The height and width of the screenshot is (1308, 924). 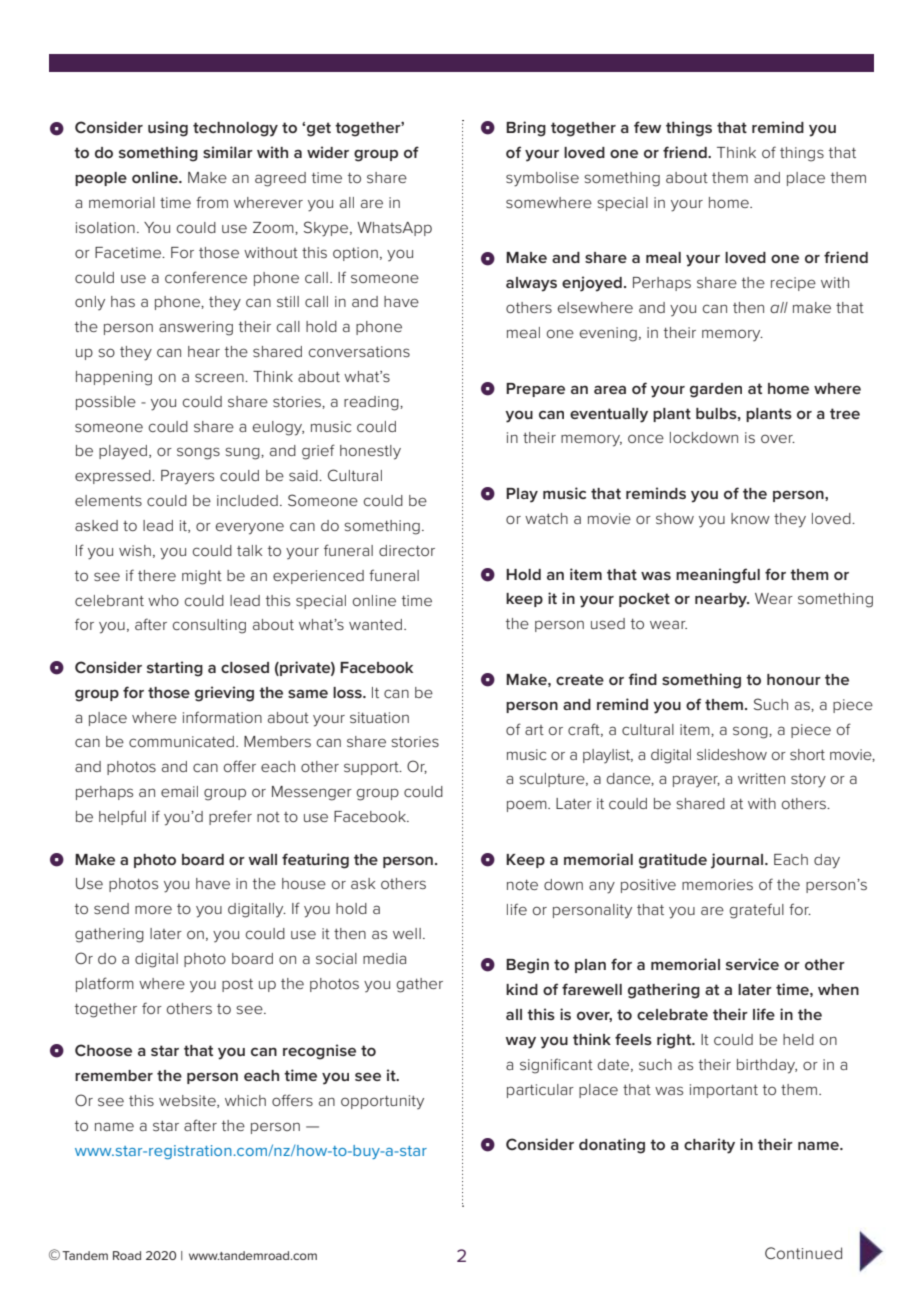 I want to click on honour, so click(x=794, y=679).
